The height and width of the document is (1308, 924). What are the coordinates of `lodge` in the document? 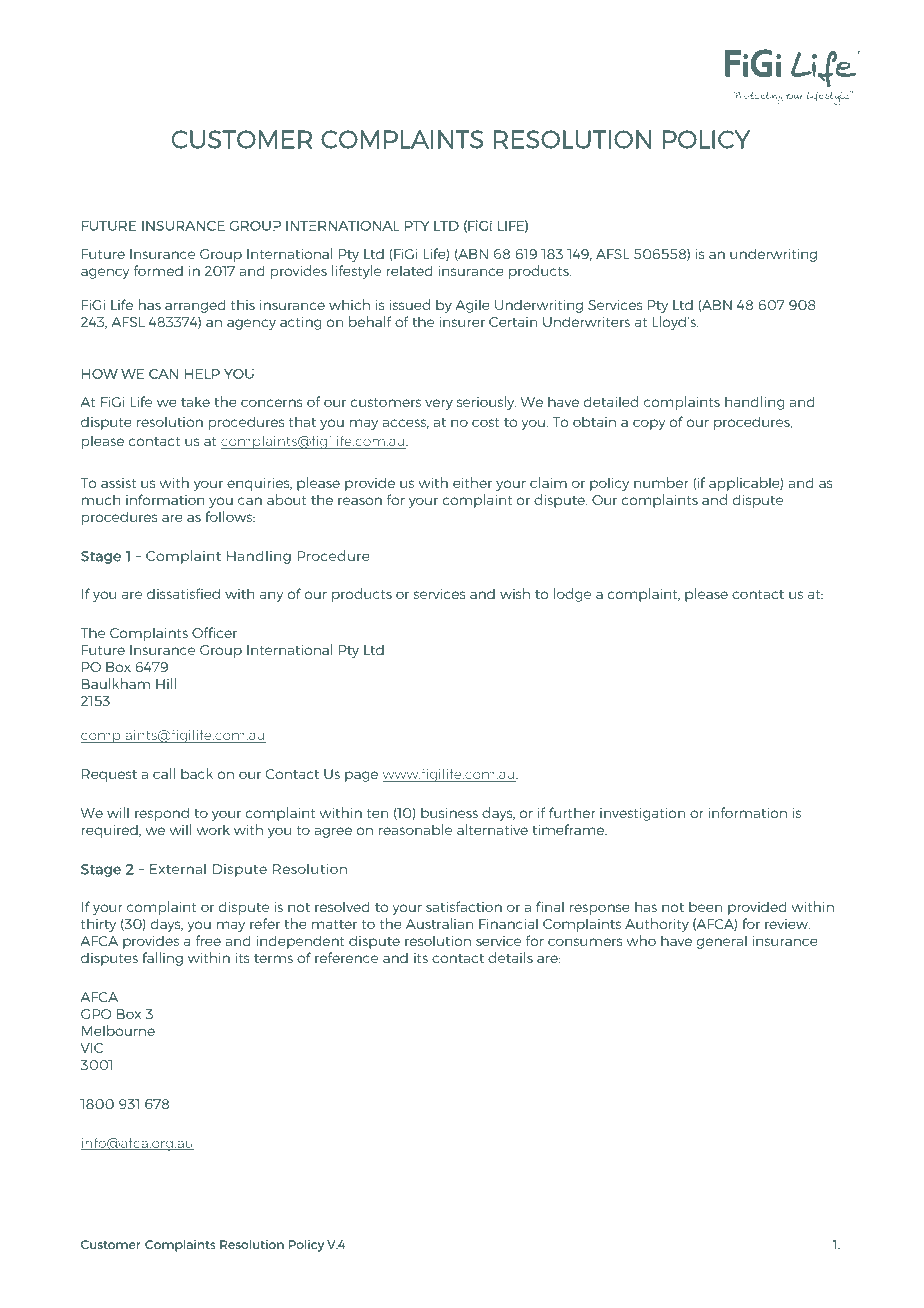 It's located at (572, 595).
